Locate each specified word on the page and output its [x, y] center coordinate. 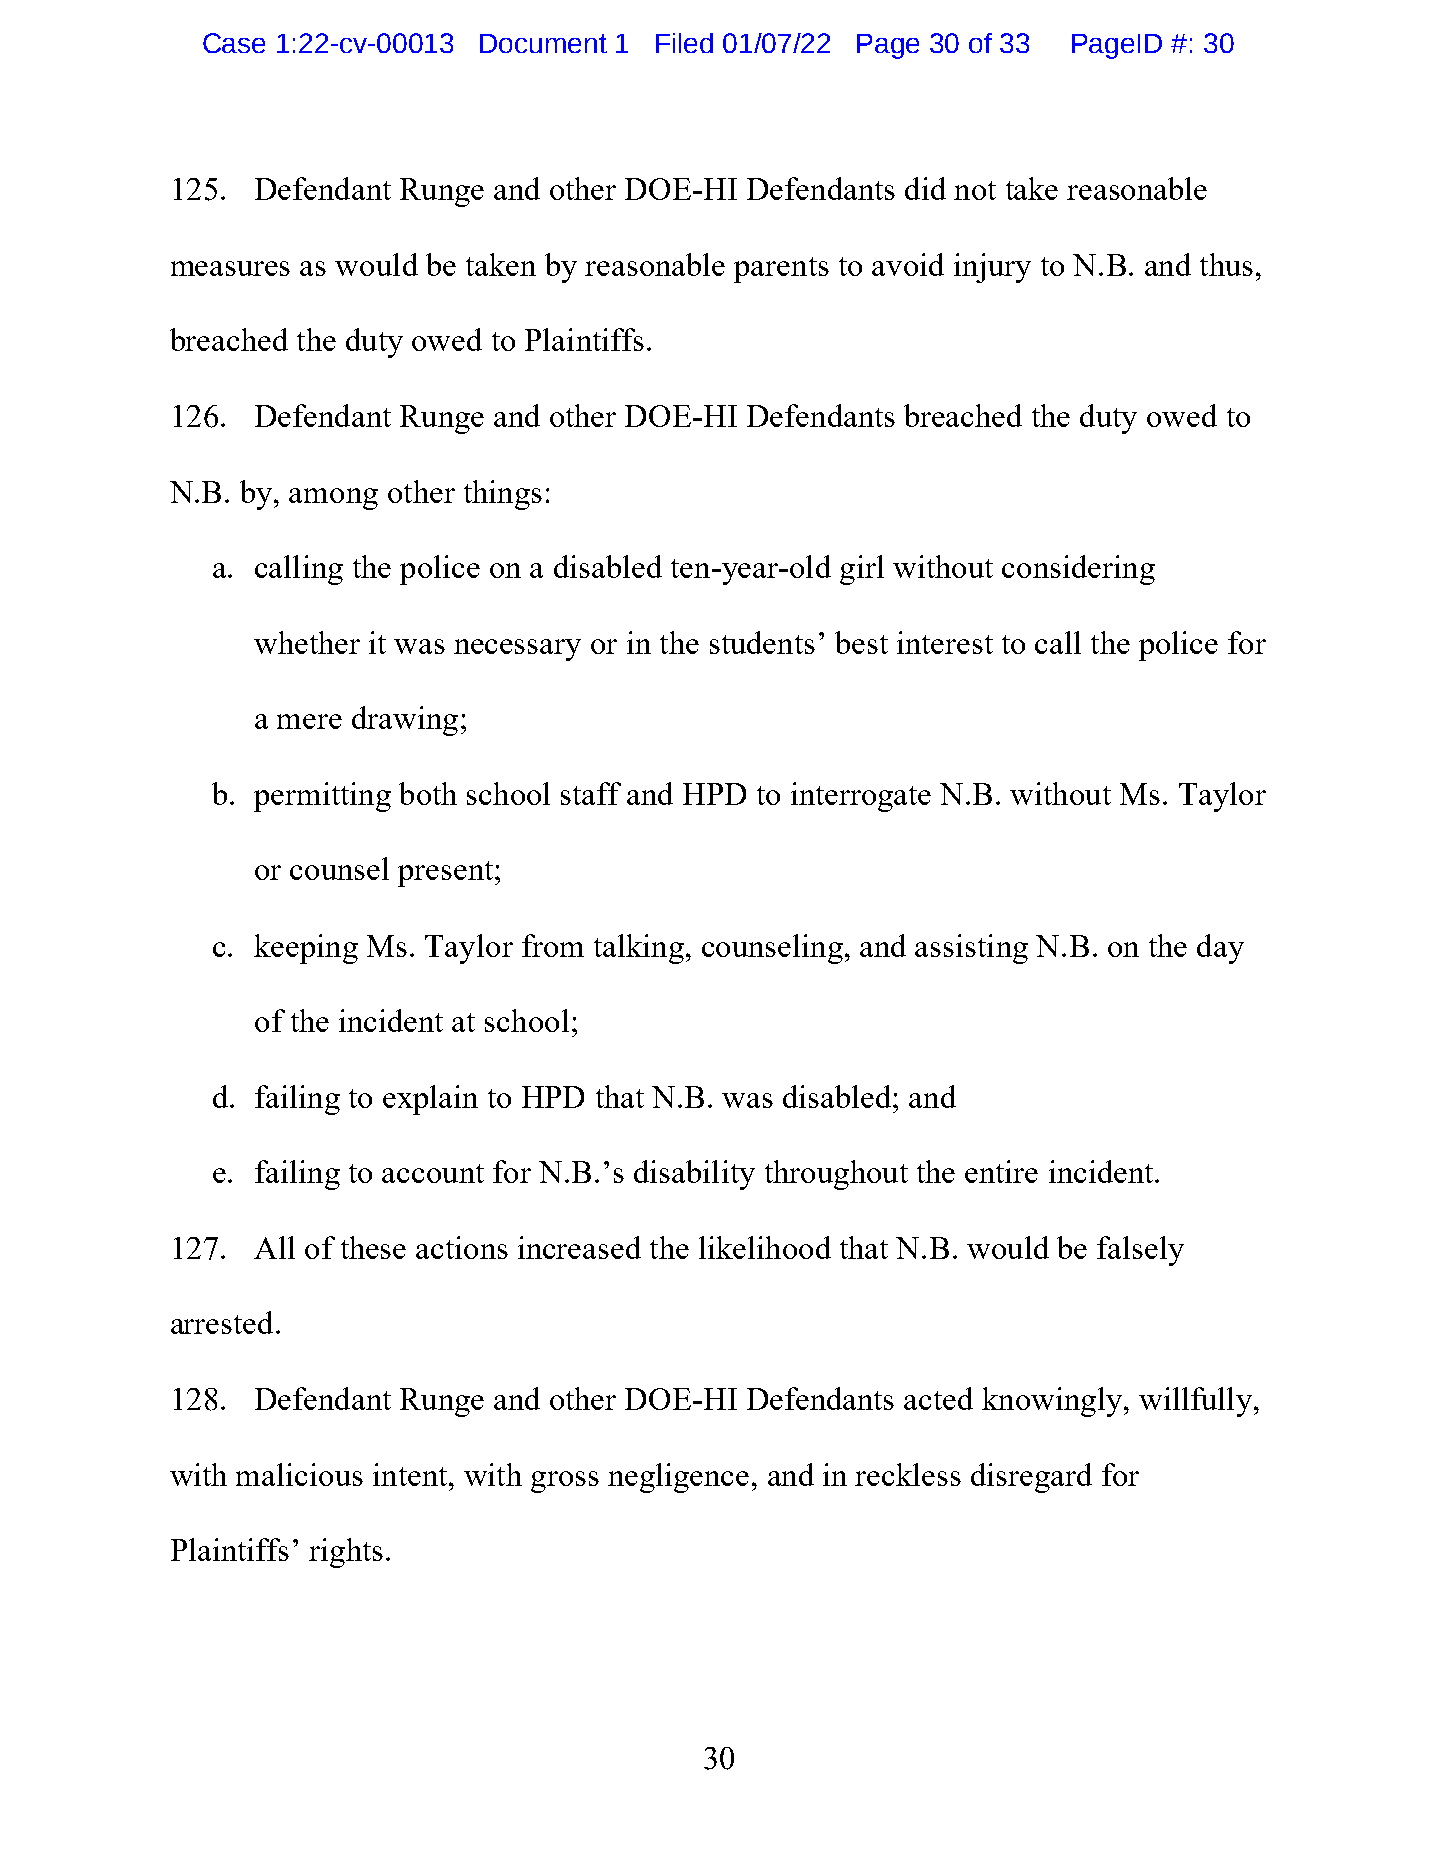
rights [346, 1553]
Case [234, 43]
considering [1078, 570]
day [1220, 949]
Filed [684, 43]
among [333, 499]
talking [639, 949]
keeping [306, 949]
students [762, 642]
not [975, 190]
